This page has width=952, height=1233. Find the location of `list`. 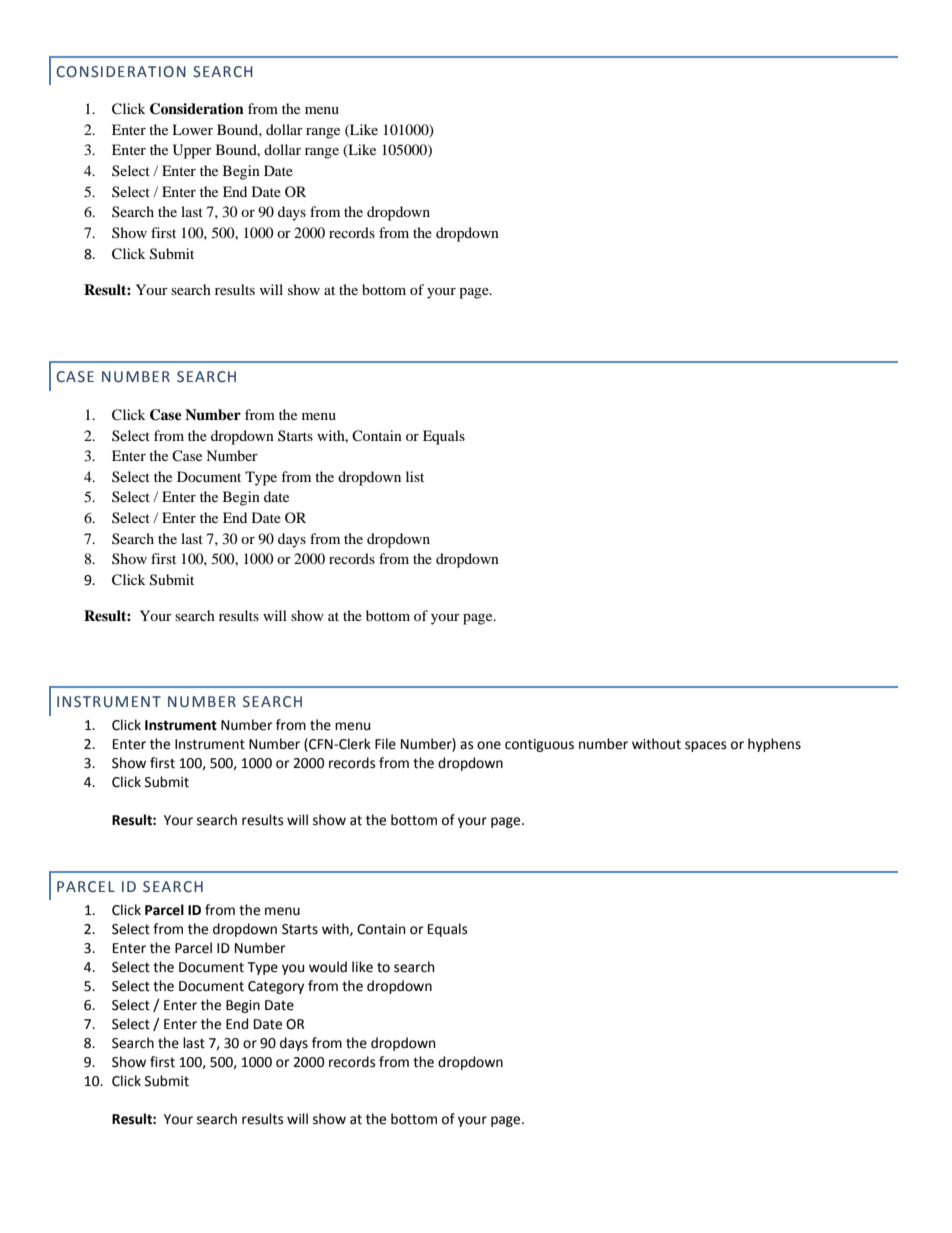

list is located at coordinates (415, 476).
